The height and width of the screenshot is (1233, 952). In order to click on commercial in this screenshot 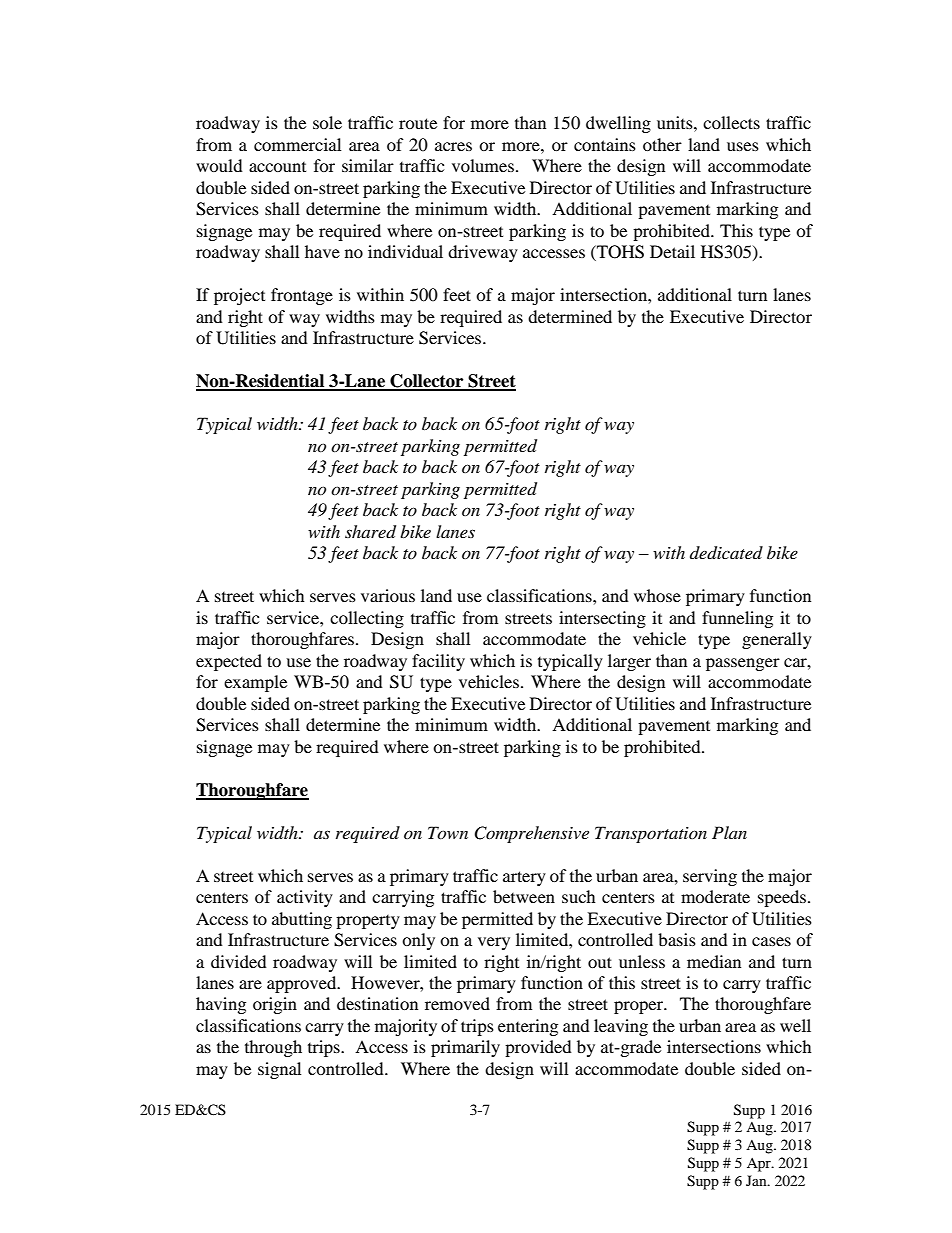, I will do `click(297, 144)`.
